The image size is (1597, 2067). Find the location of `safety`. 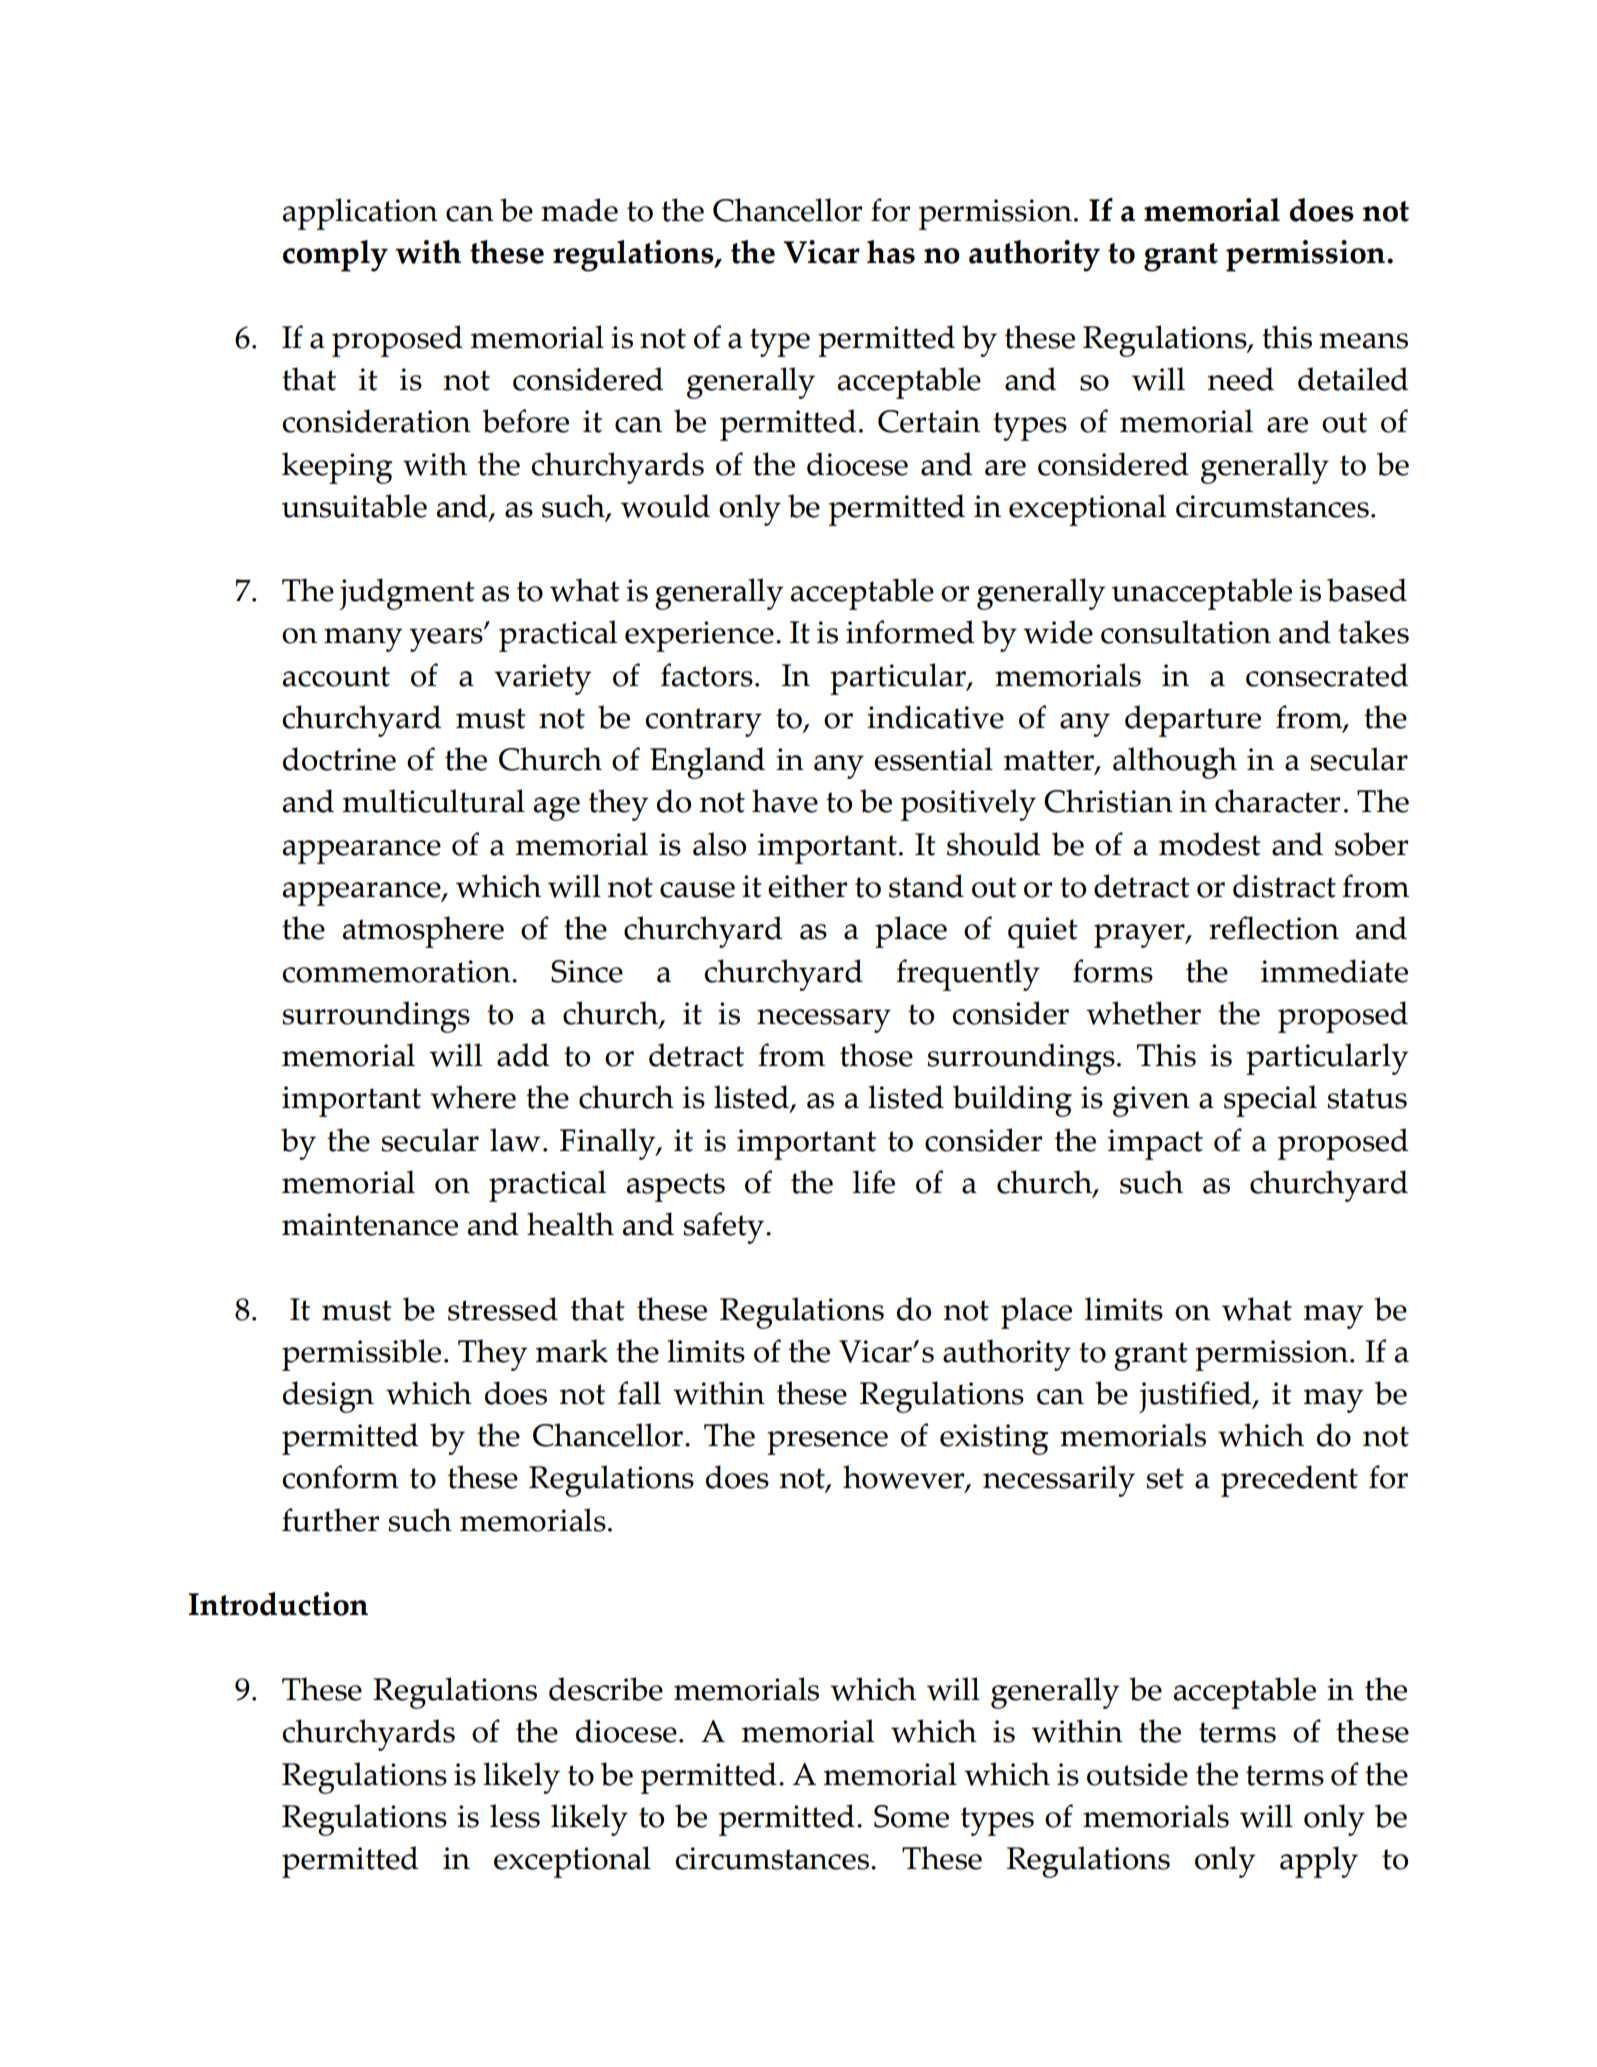

safety is located at coordinates (723, 1228).
